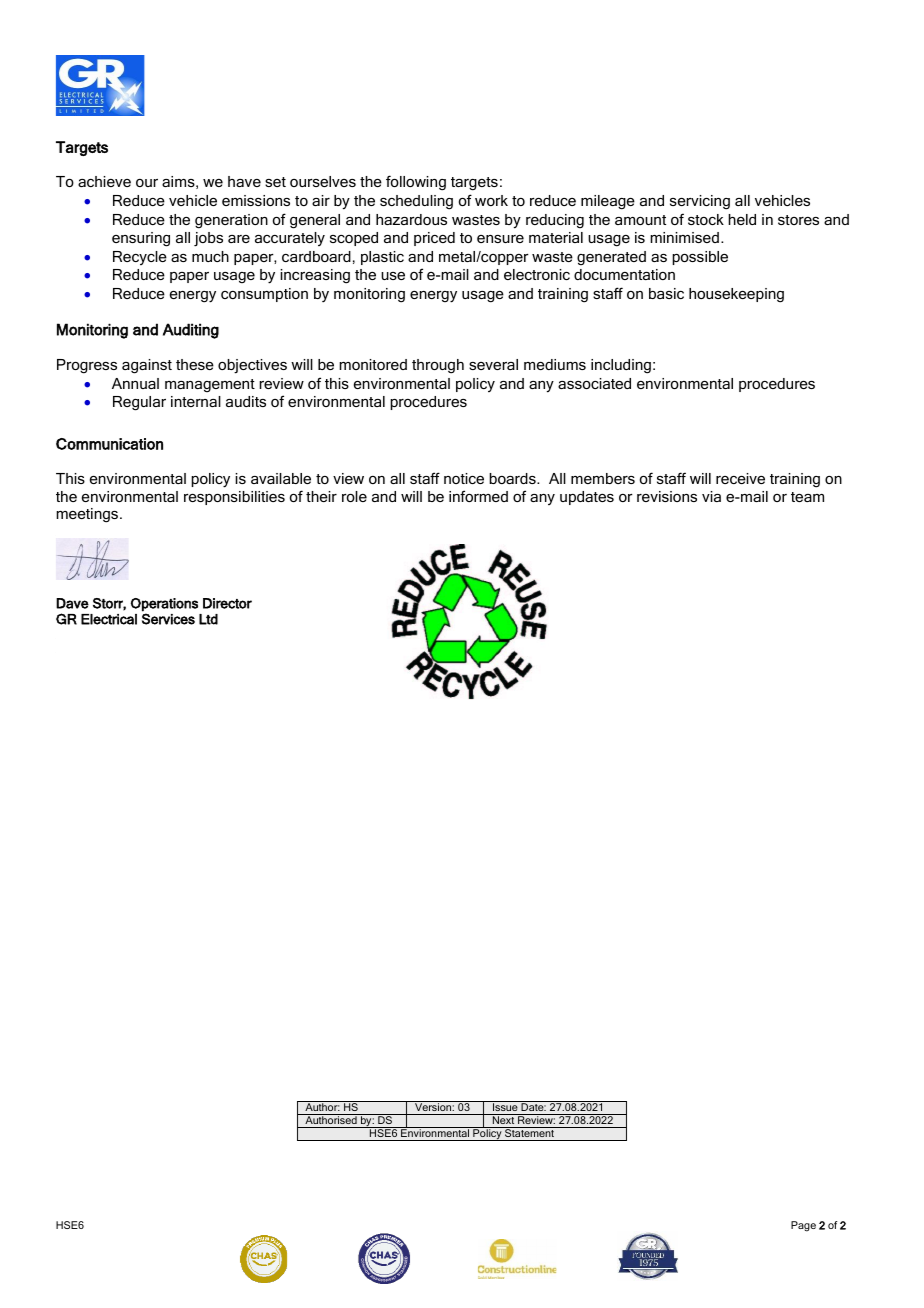 The height and width of the screenshot is (1308, 924). Describe the element at coordinates (168, 618) in the screenshot. I see `Services` at that location.
